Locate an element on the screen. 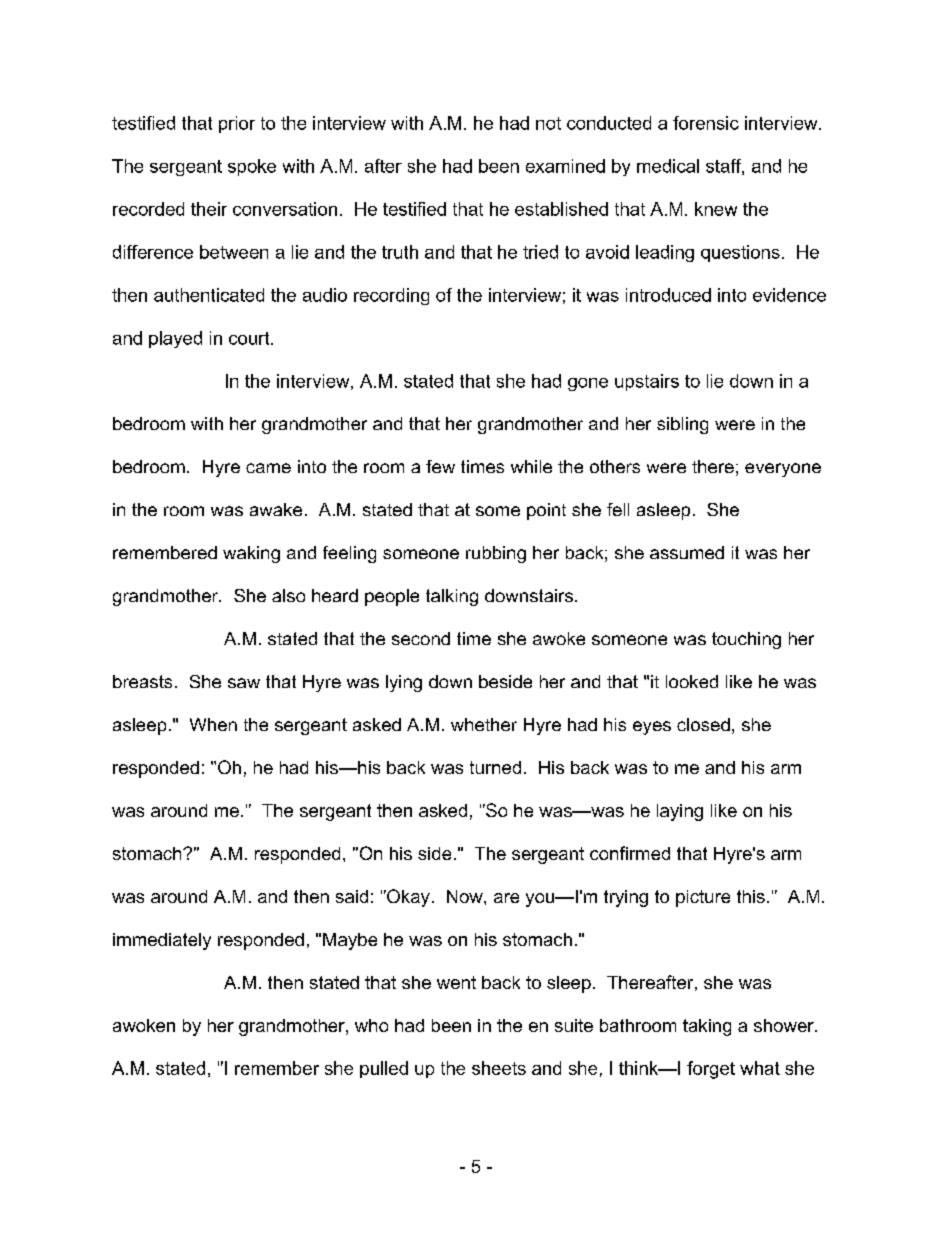 The image size is (952, 1233). whether is located at coordinates (484, 724).
